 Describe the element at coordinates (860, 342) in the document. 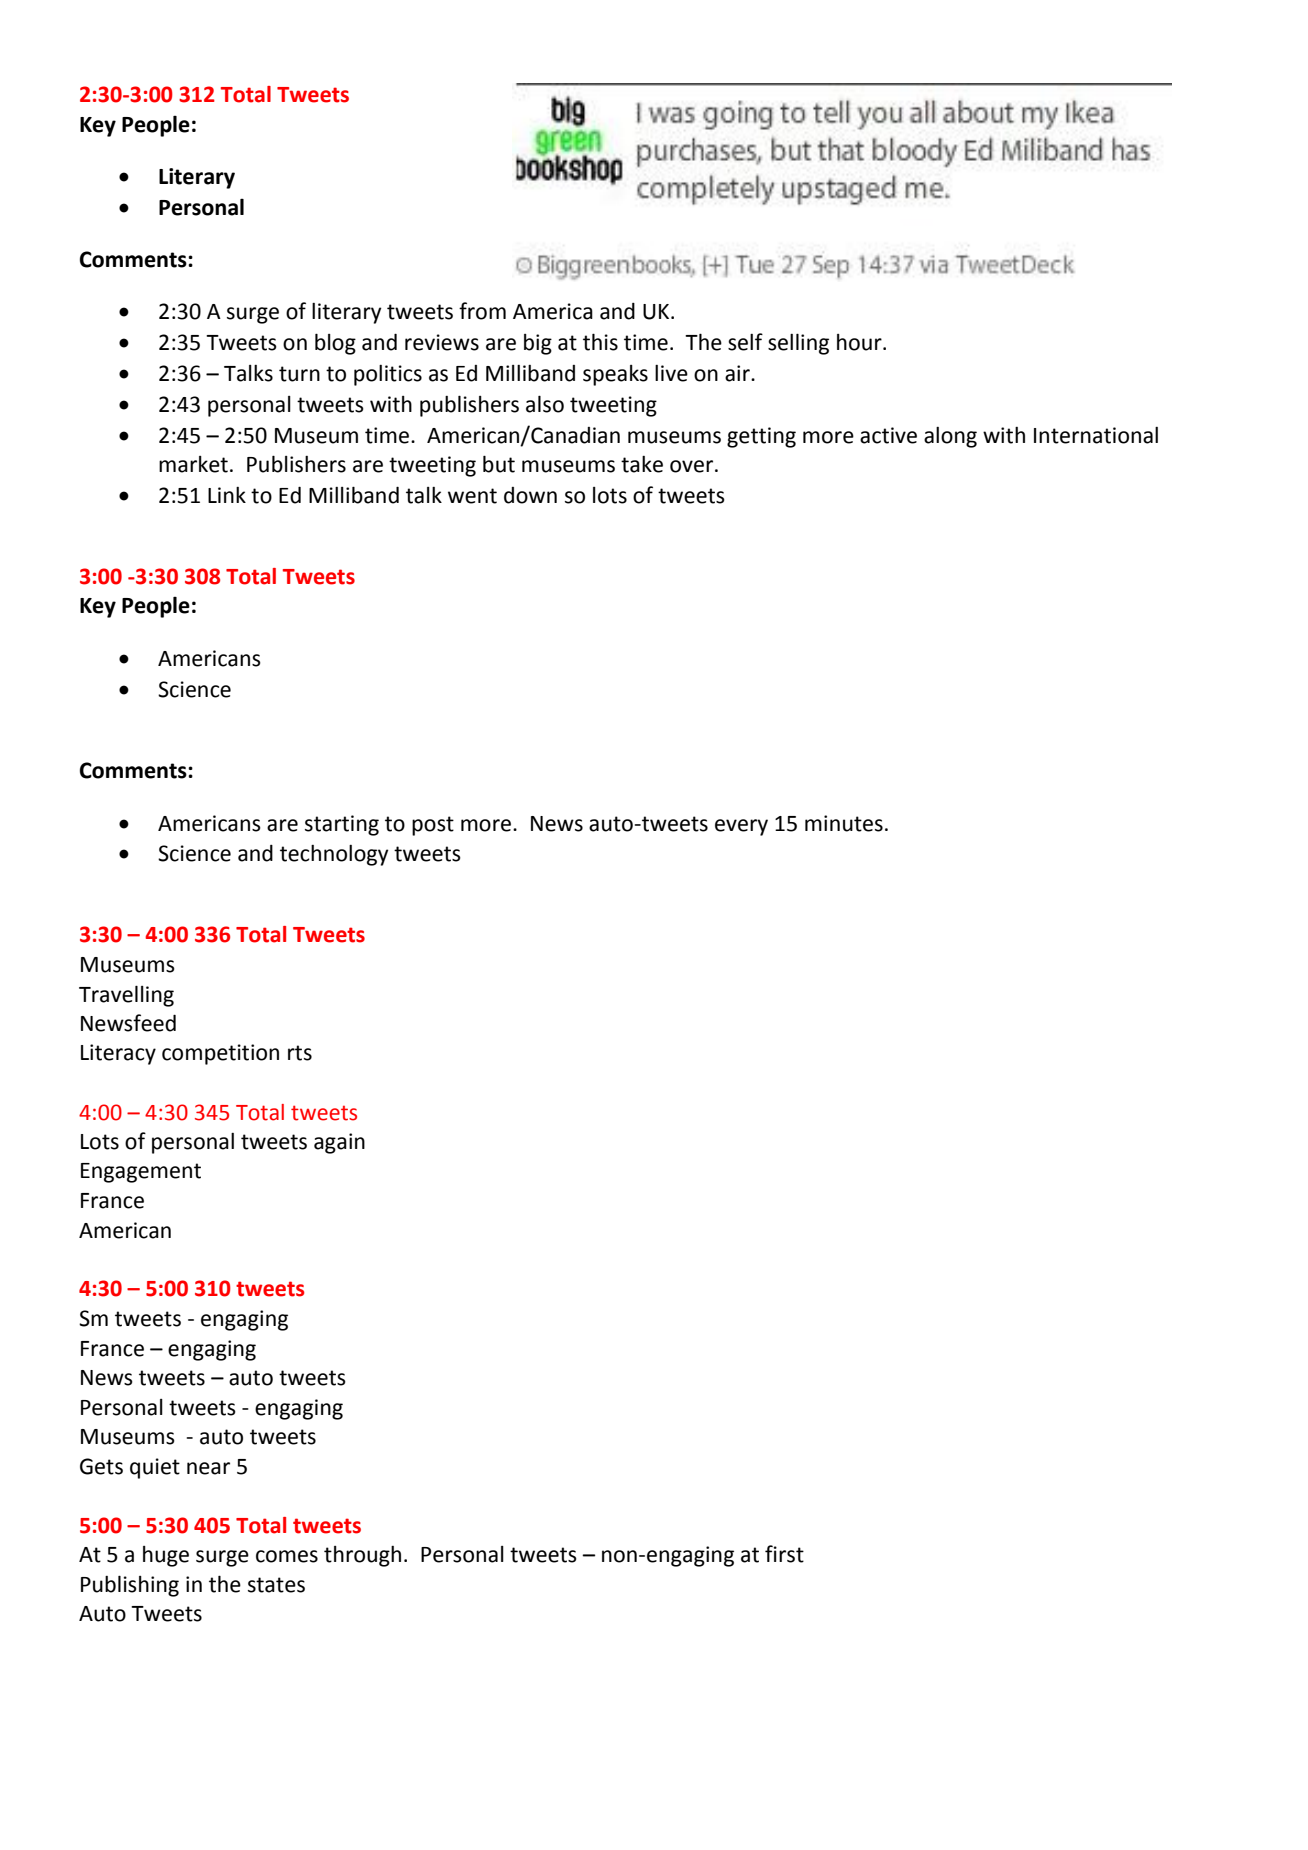

I see `hour` at that location.
